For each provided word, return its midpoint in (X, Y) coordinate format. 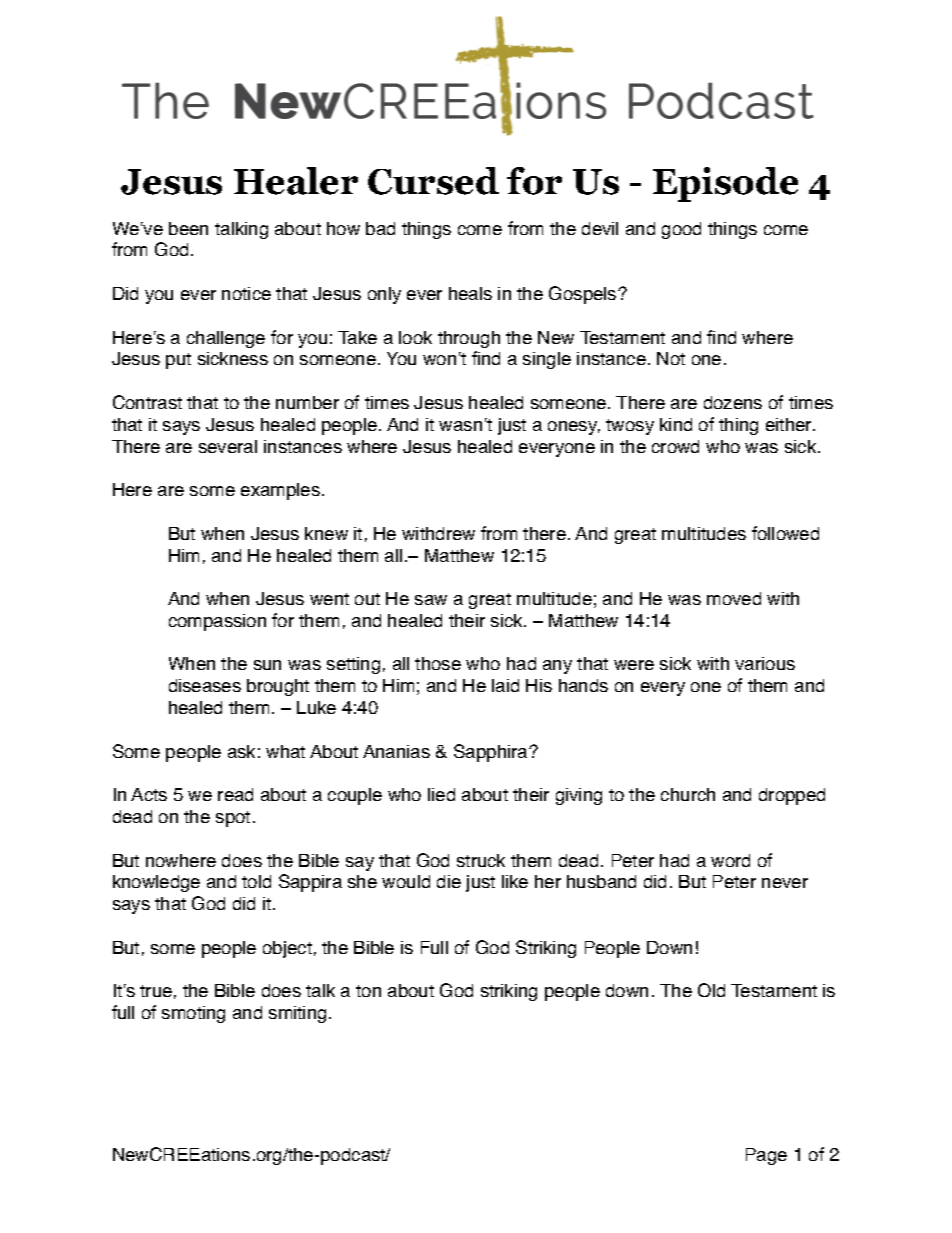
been (188, 228)
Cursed (433, 181)
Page (766, 1156)
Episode (725, 184)
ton (368, 991)
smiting (297, 1014)
